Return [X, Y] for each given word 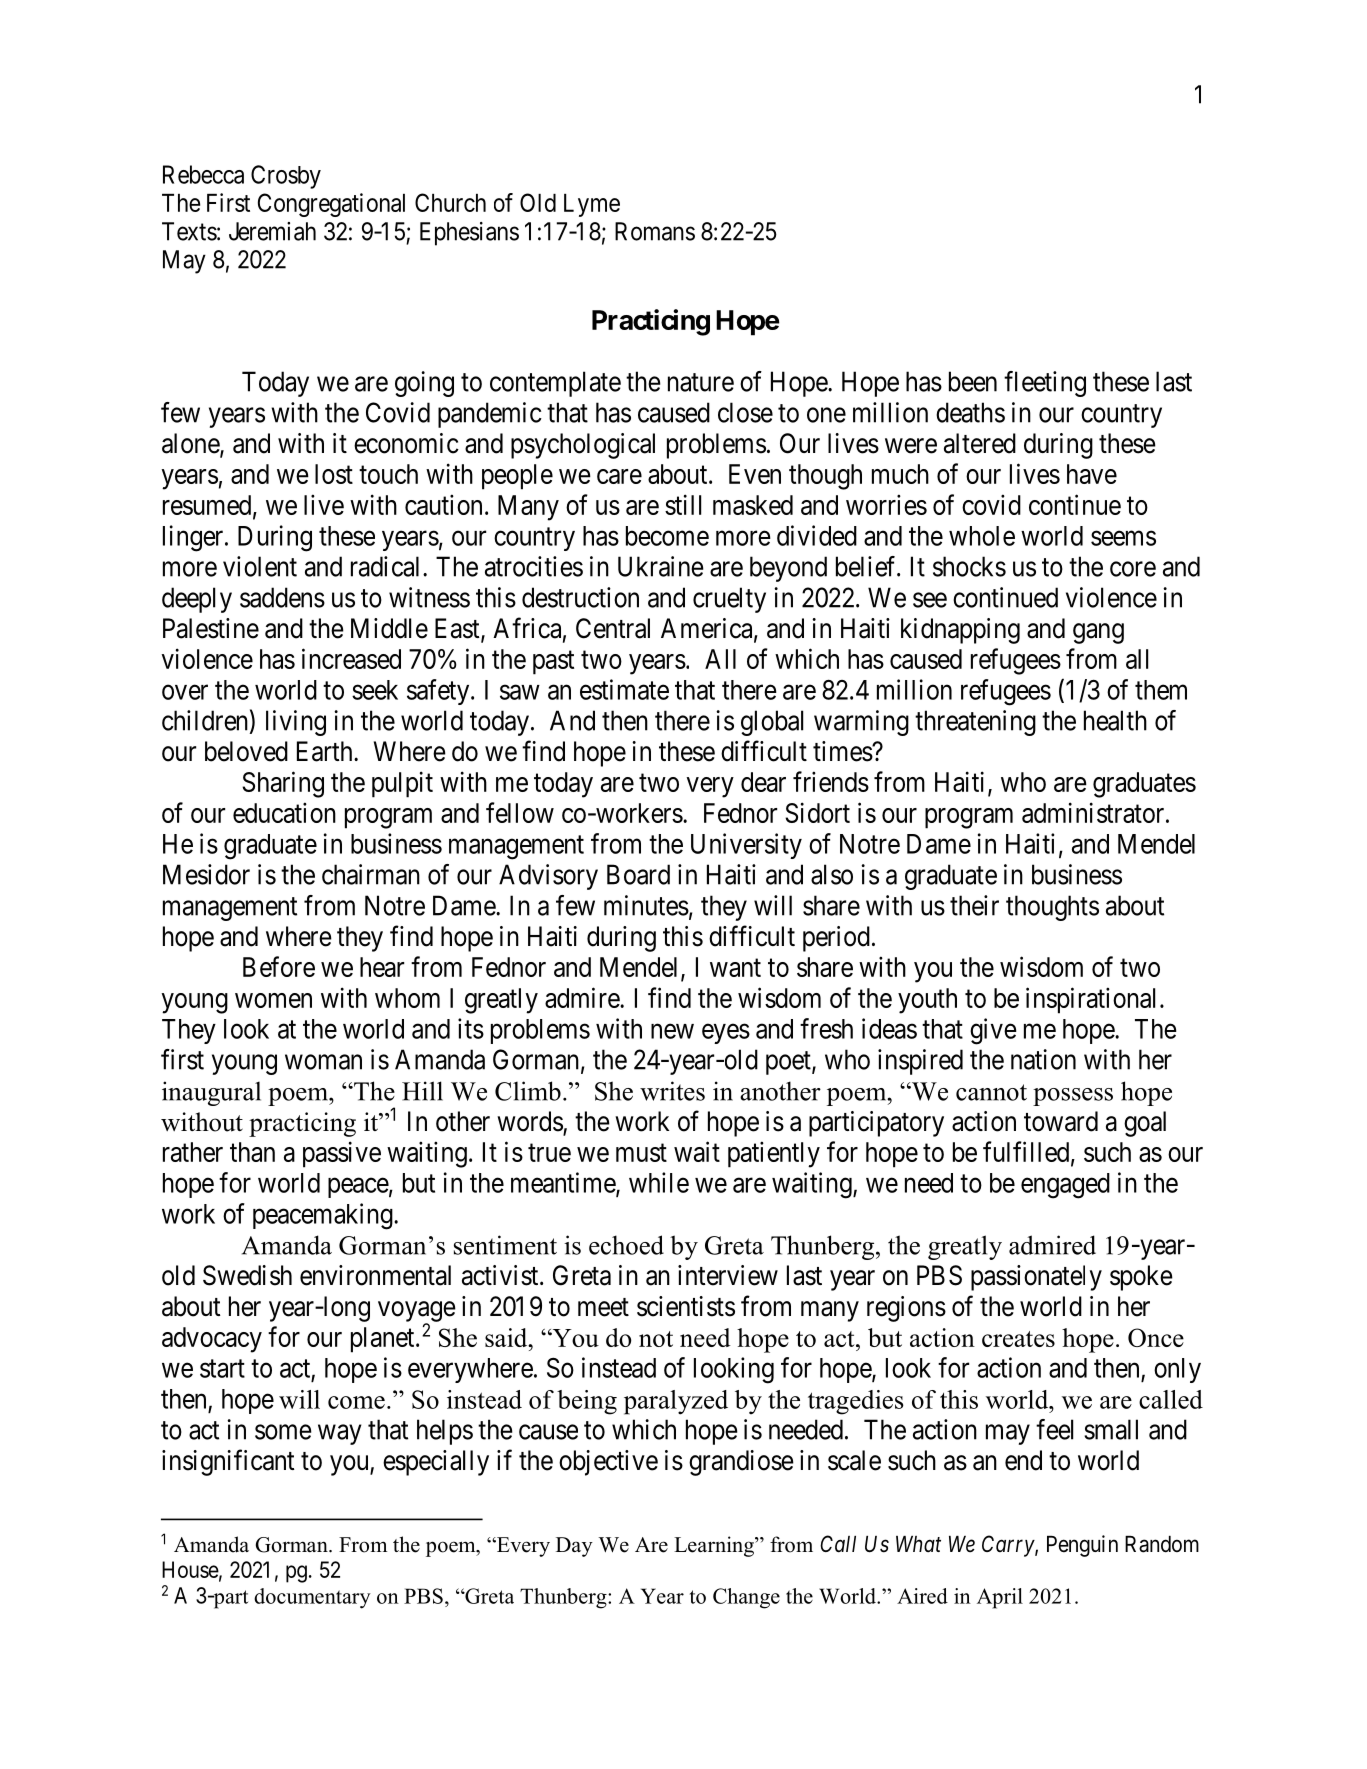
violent [260, 566]
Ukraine [661, 566]
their [974, 905]
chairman [371, 874]
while [659, 1182]
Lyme [592, 205]
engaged [1065, 1186]
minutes [646, 905]
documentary [312, 1598]
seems [1123, 538]
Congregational [331, 205]
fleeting [1045, 384]
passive [342, 1154]
